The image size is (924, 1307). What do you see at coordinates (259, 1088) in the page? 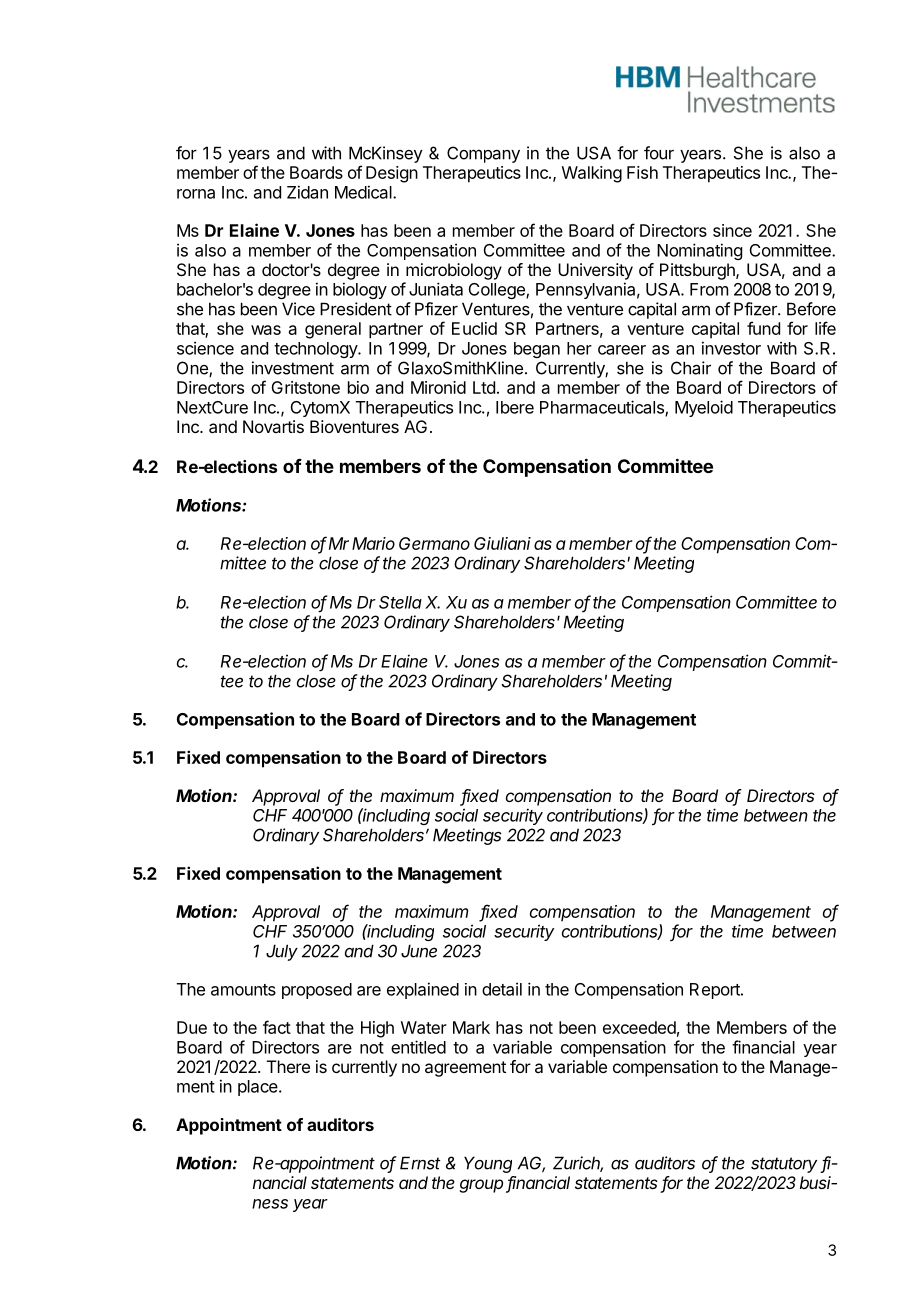
I see `place` at bounding box center [259, 1088].
